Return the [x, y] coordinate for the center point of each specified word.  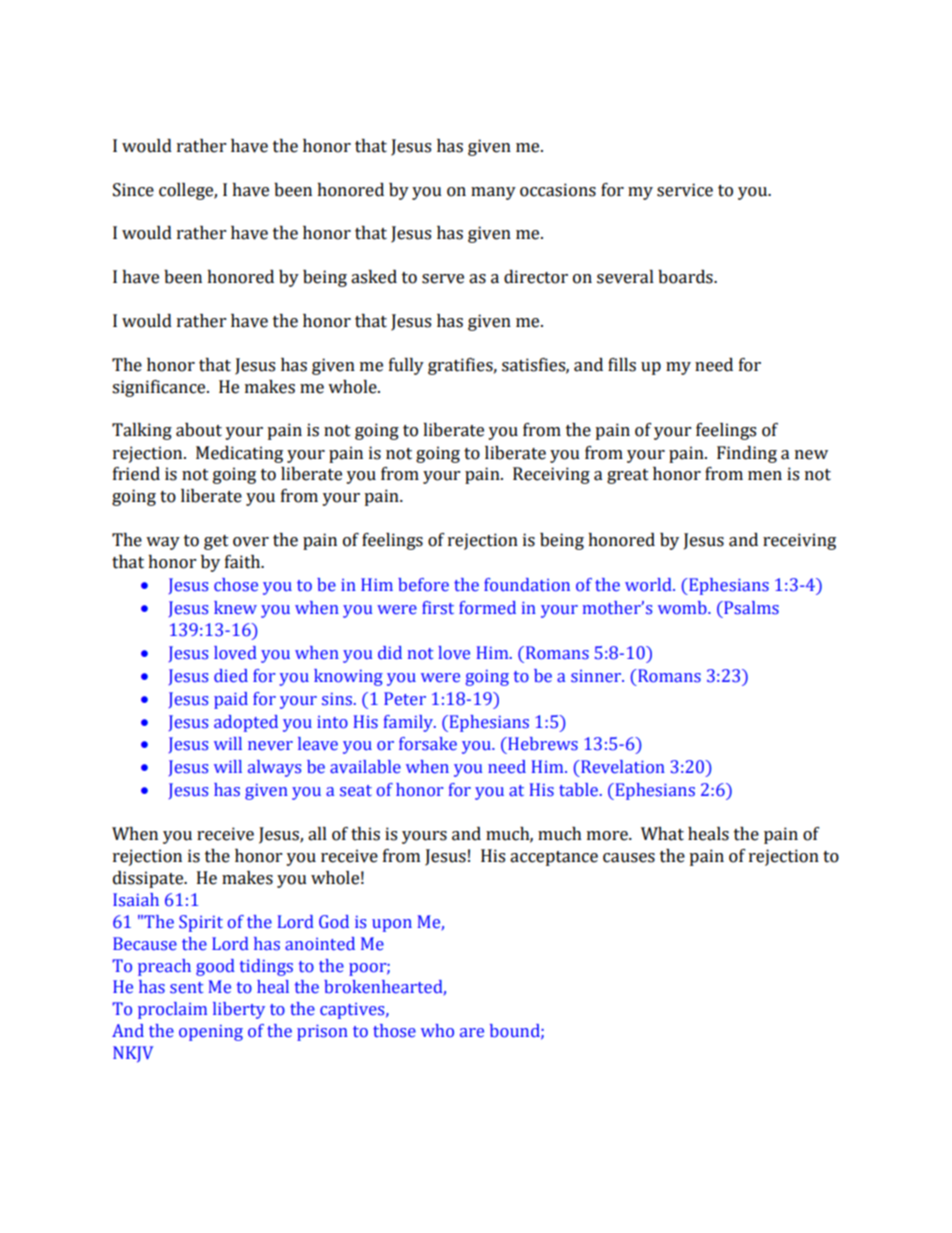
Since [133, 190]
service [685, 190]
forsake [428, 744]
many [493, 193]
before [423, 585]
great [628, 476]
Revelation [622, 767]
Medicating [239, 454]
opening [211, 1033]
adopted [246, 723]
